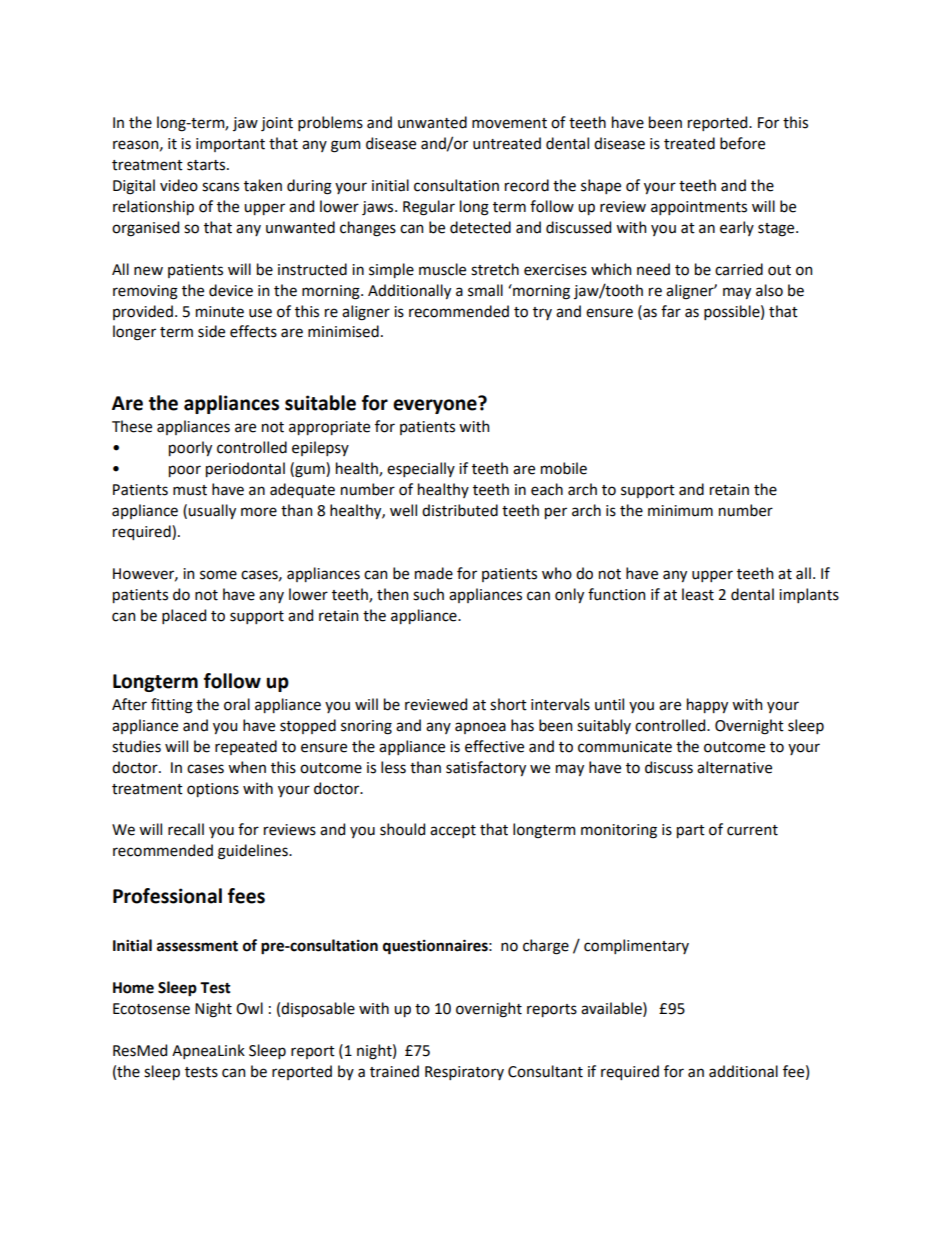  I want to click on starts, so click(207, 165).
